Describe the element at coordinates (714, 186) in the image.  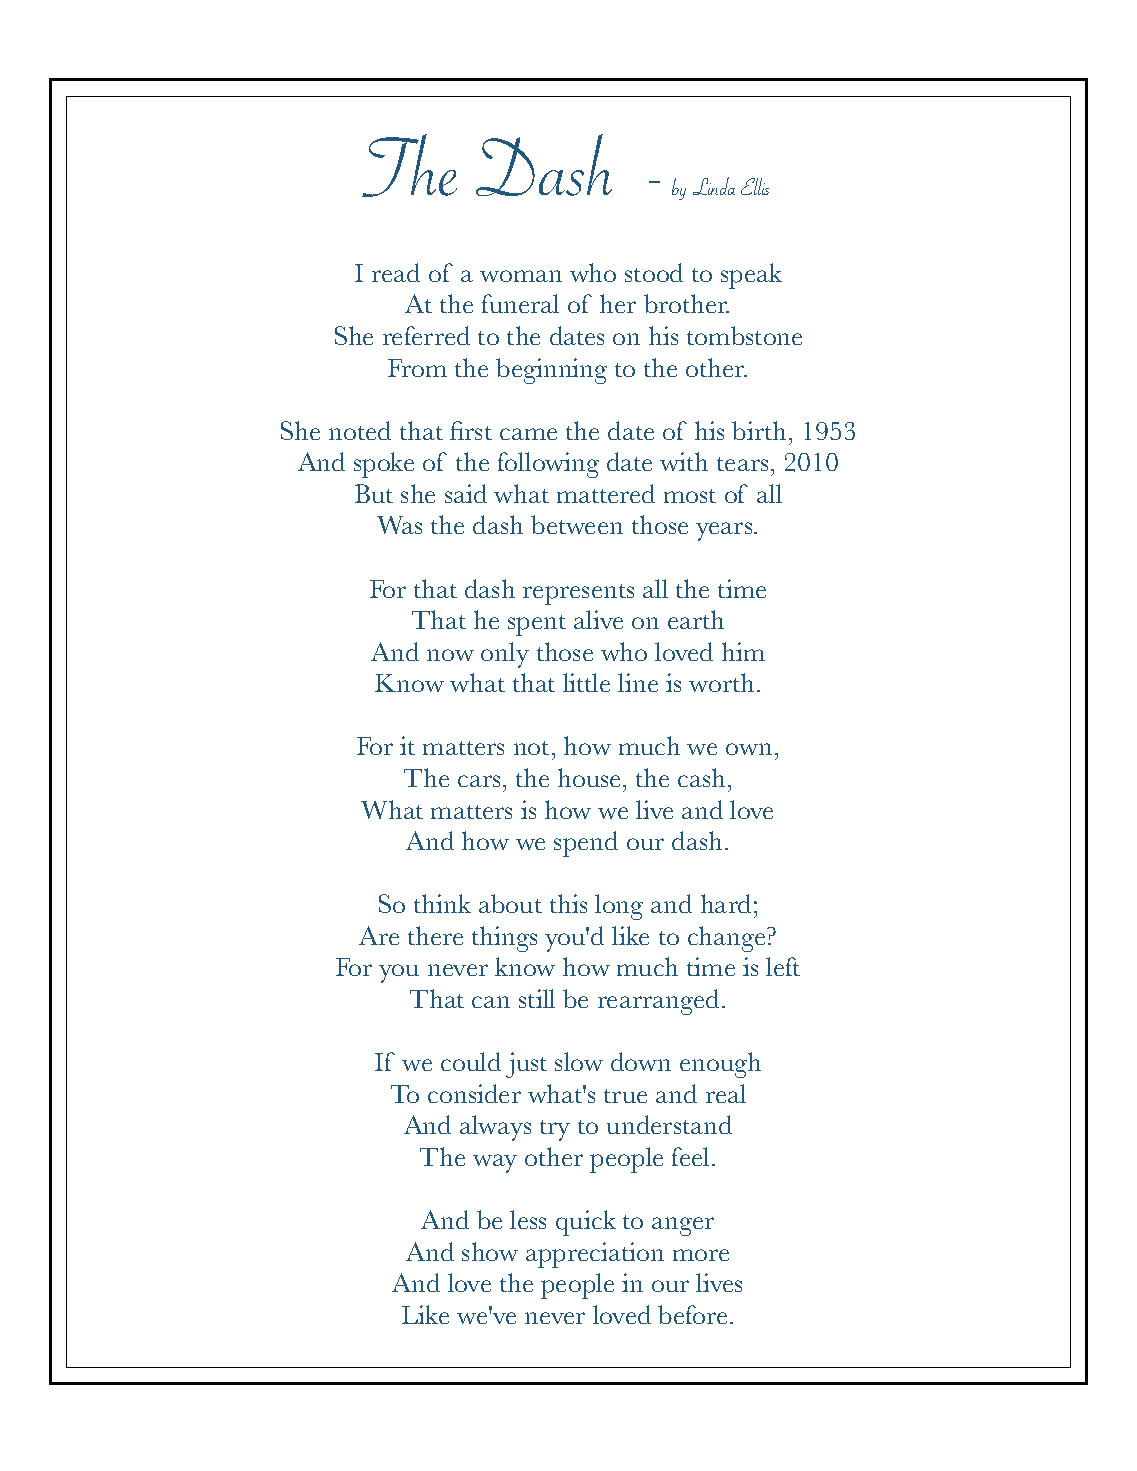
I see `Linda` at that location.
